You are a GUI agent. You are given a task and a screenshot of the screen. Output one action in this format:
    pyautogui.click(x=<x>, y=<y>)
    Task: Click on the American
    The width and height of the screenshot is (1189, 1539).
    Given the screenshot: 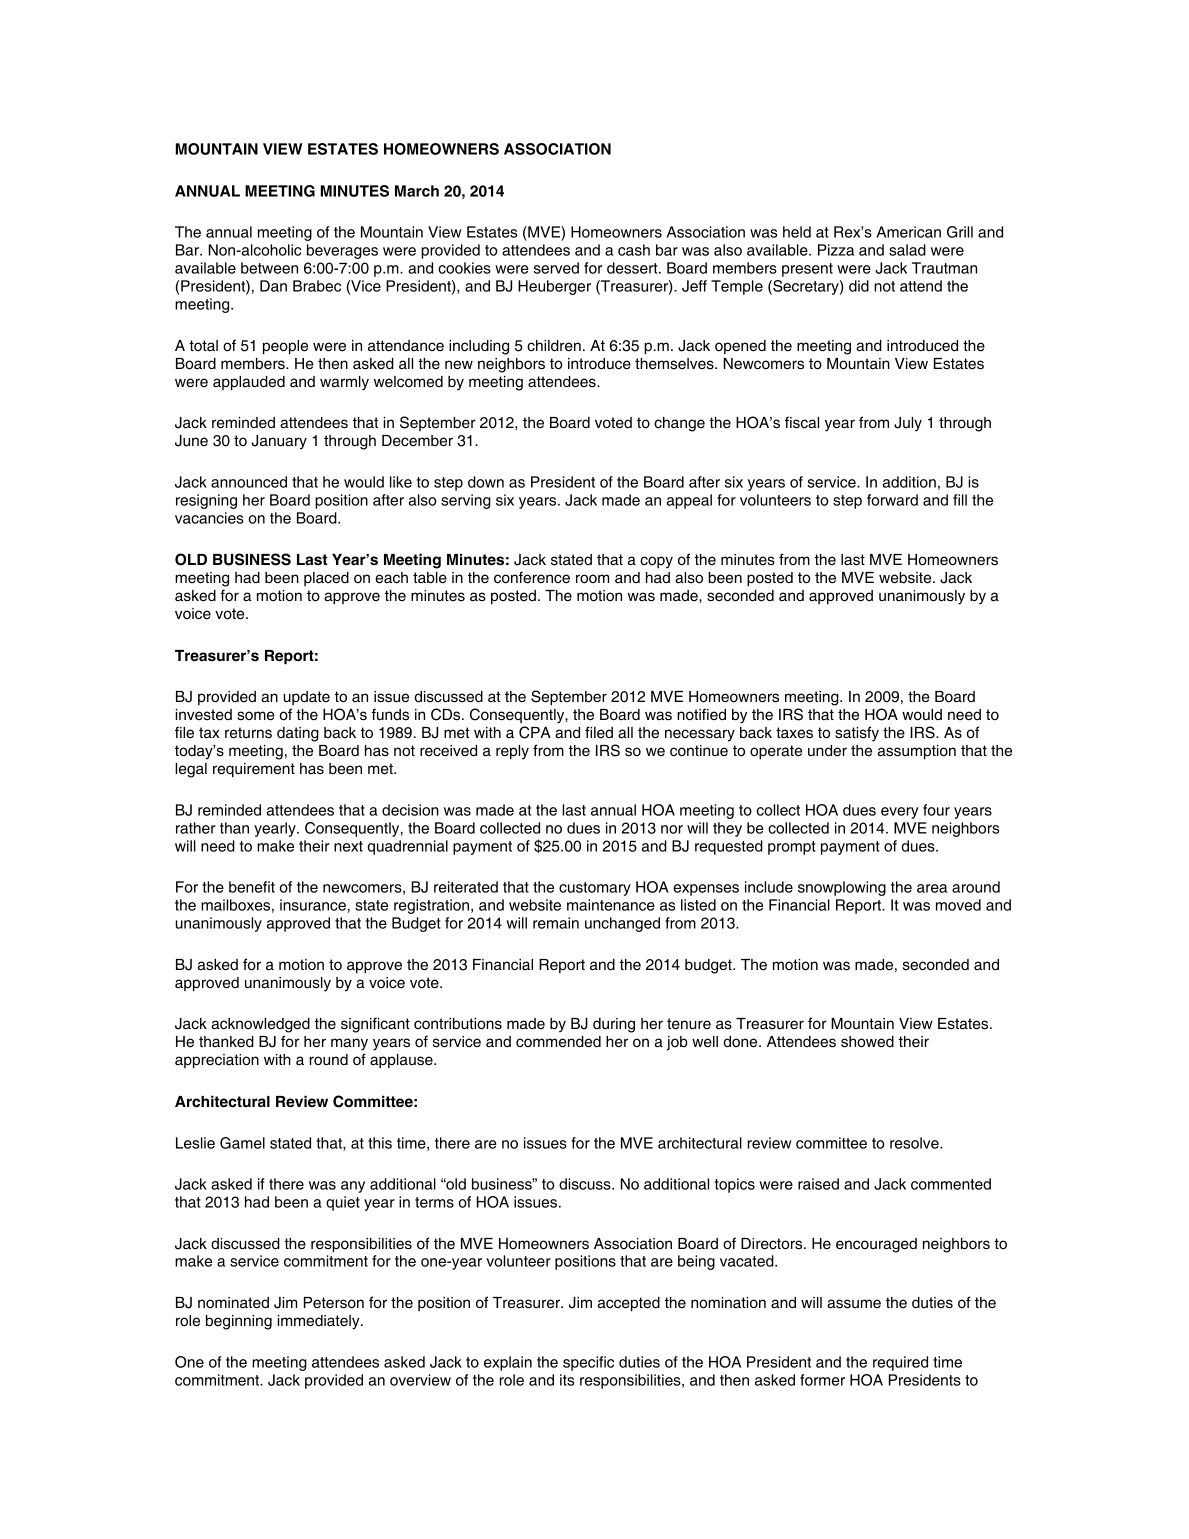 What is the action you would take?
    pyautogui.click(x=908, y=232)
